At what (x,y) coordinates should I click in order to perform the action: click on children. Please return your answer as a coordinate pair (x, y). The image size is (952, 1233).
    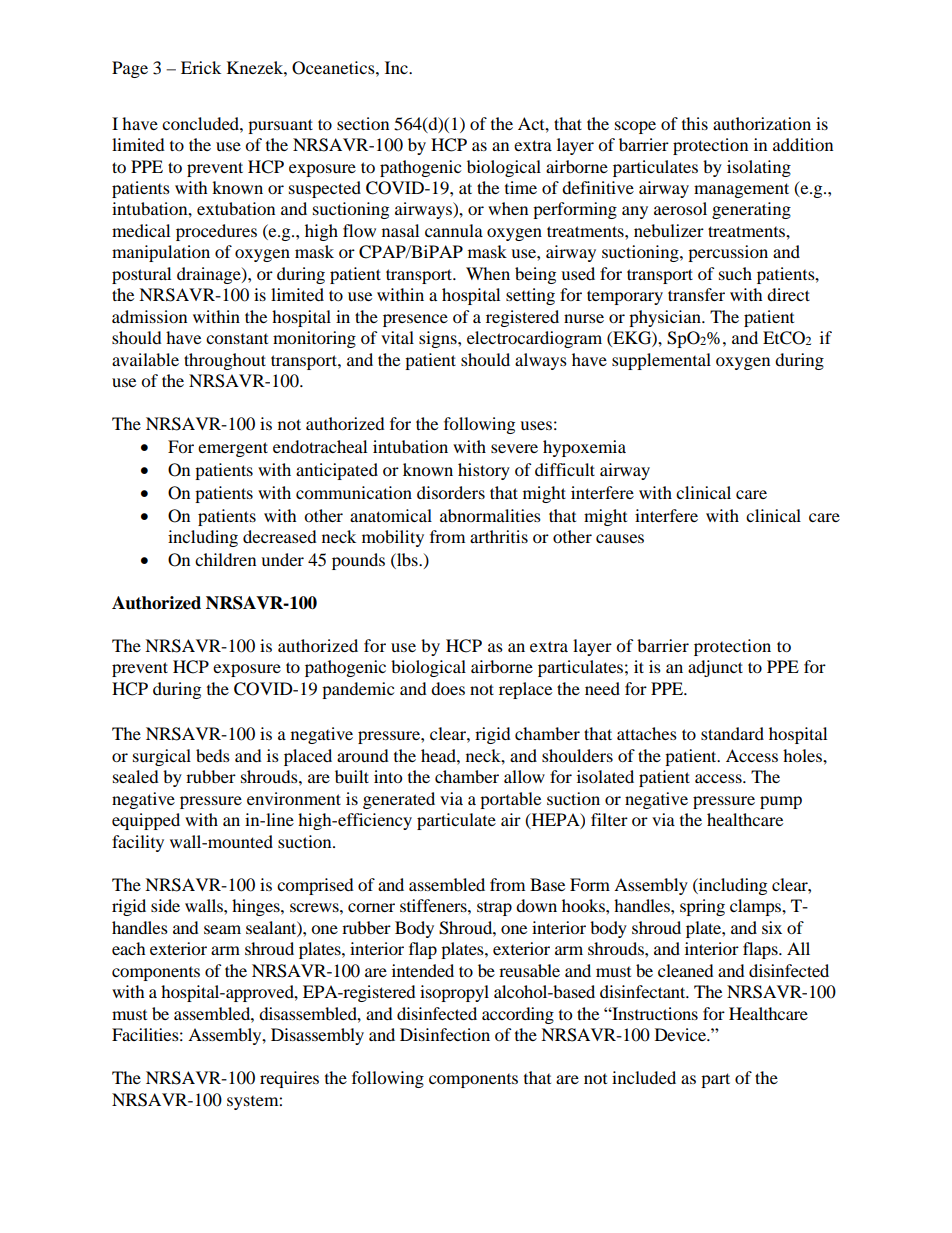
    Looking at the image, I should click on (225, 559).
